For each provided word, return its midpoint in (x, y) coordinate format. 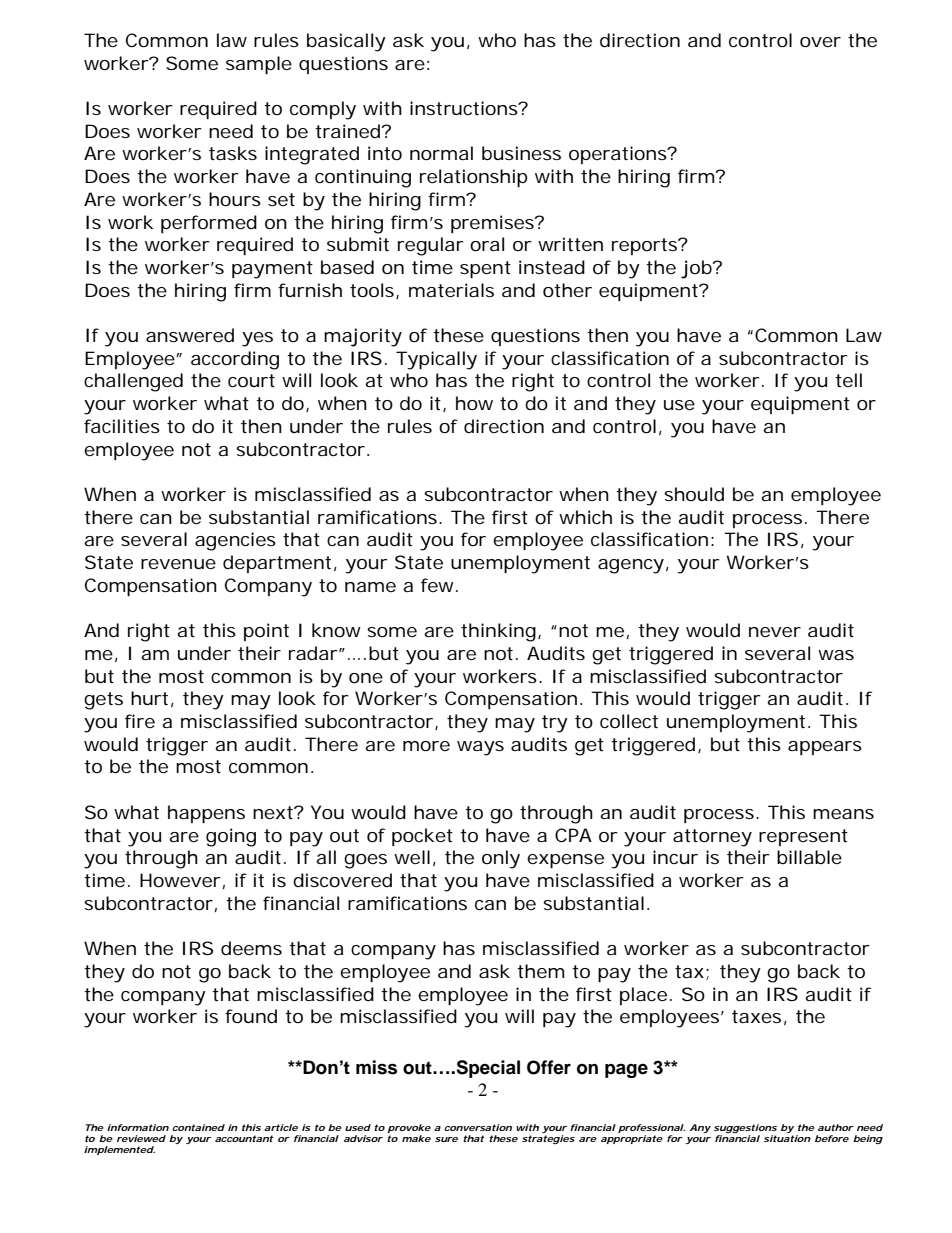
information (138, 1127)
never (775, 632)
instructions (466, 108)
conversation (478, 1127)
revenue (178, 564)
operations (619, 155)
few (439, 585)
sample (259, 65)
